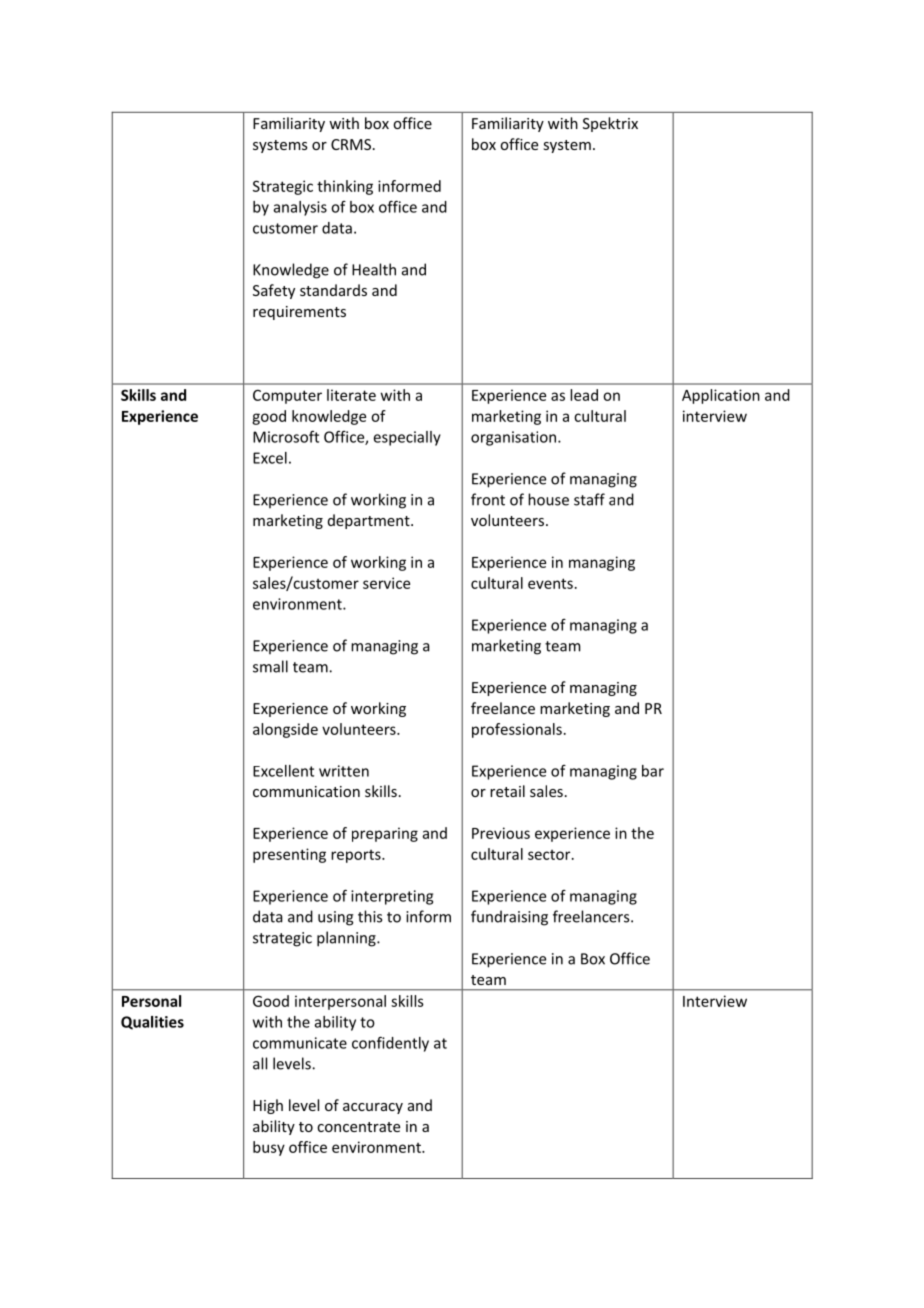  What do you see at coordinates (589, 499) in the screenshot?
I see `staff` at bounding box center [589, 499].
